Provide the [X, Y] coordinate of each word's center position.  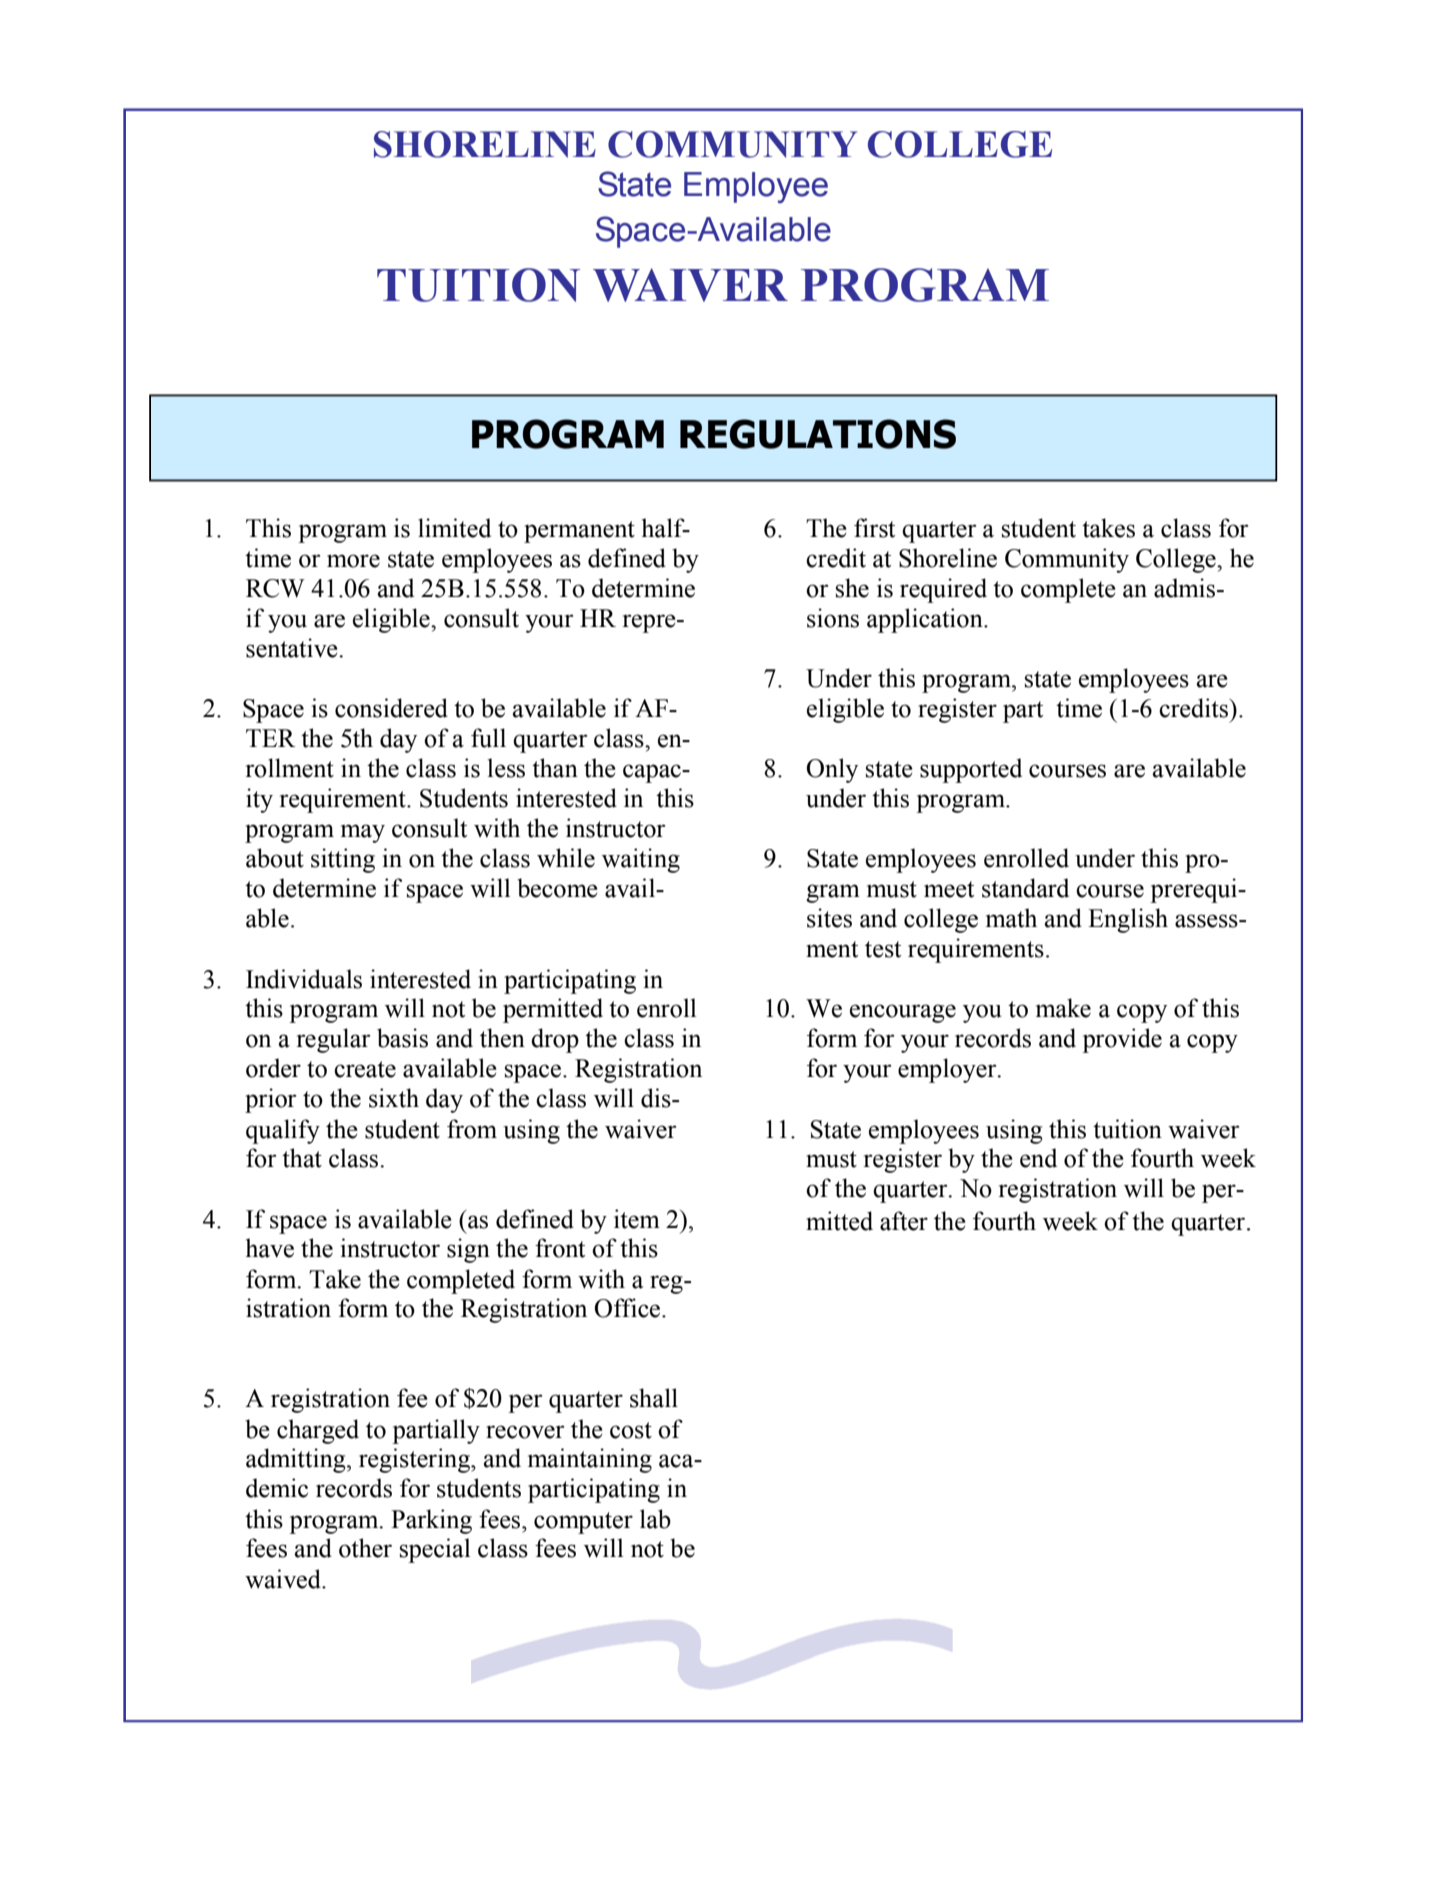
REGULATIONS [818, 434]
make [1063, 1008]
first [874, 528]
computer [583, 1523]
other [365, 1548]
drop [555, 1040]
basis [402, 1038]
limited [454, 528]
